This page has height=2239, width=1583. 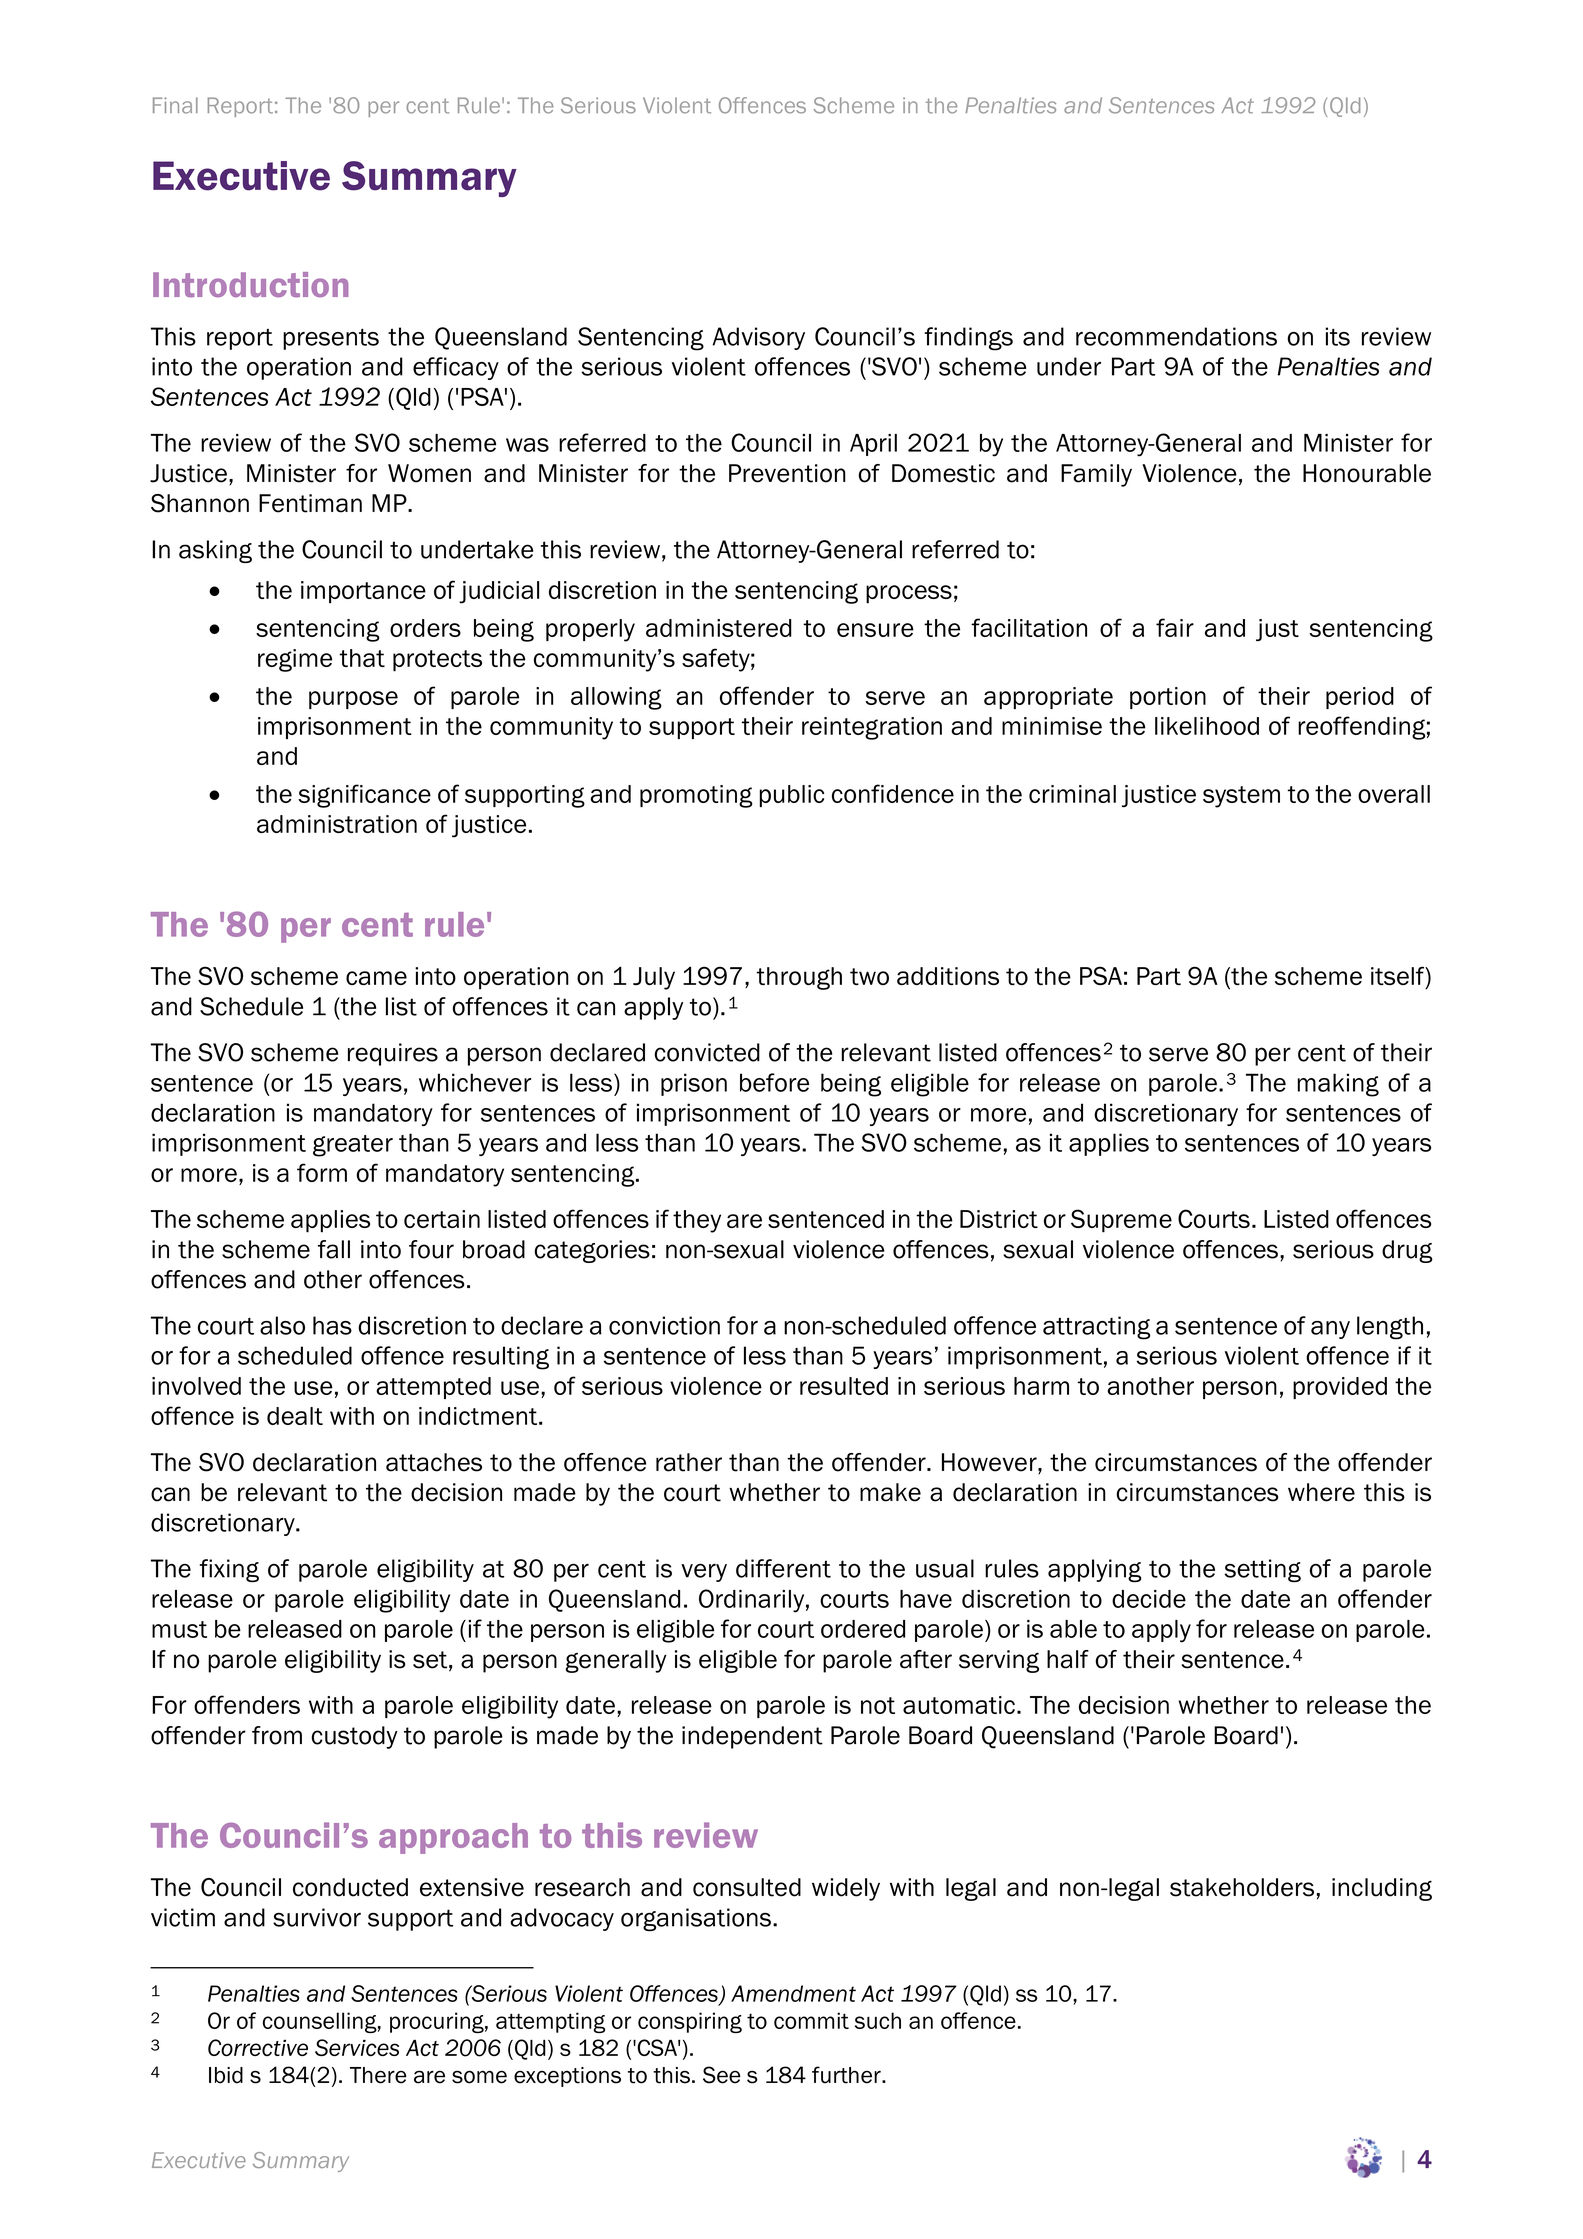 I want to click on different, so click(x=783, y=1568).
